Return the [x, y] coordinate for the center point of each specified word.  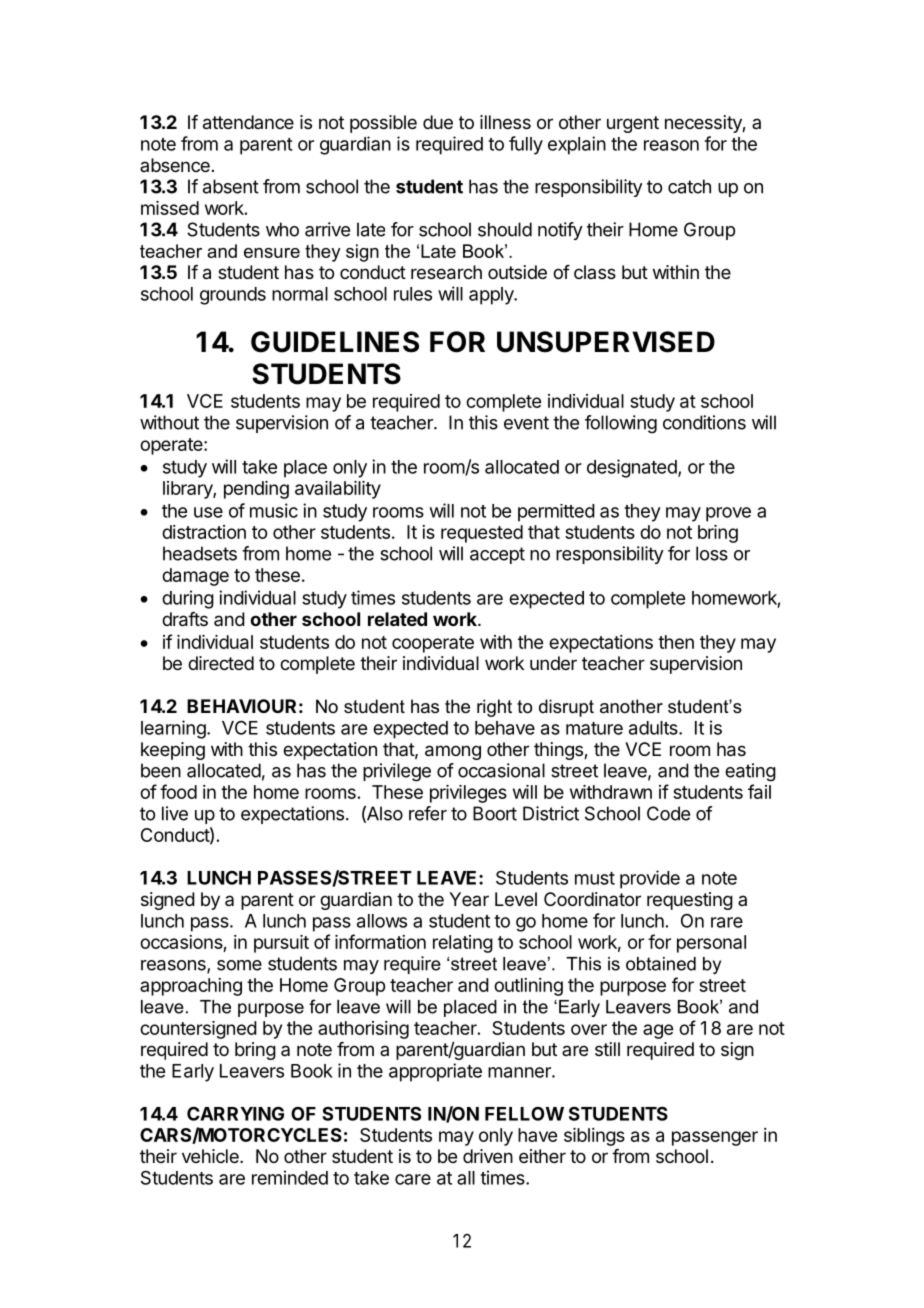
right [494, 708]
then [676, 642]
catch [689, 186]
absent [231, 186]
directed [221, 663]
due [438, 122]
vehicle [211, 1156]
